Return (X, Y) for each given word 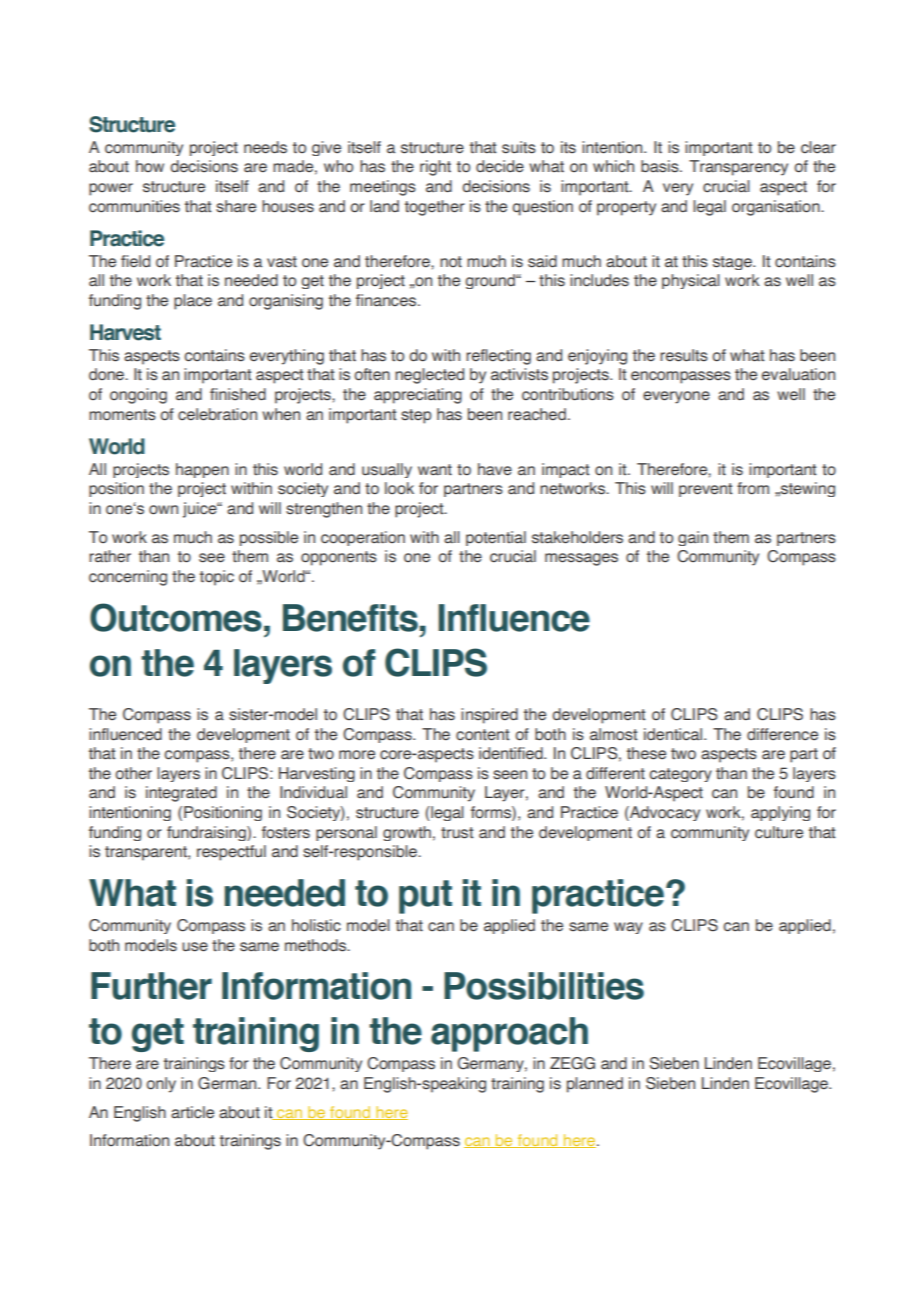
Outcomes (176, 617)
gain (693, 538)
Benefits (350, 618)
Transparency (738, 168)
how (150, 166)
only (161, 1085)
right (435, 168)
